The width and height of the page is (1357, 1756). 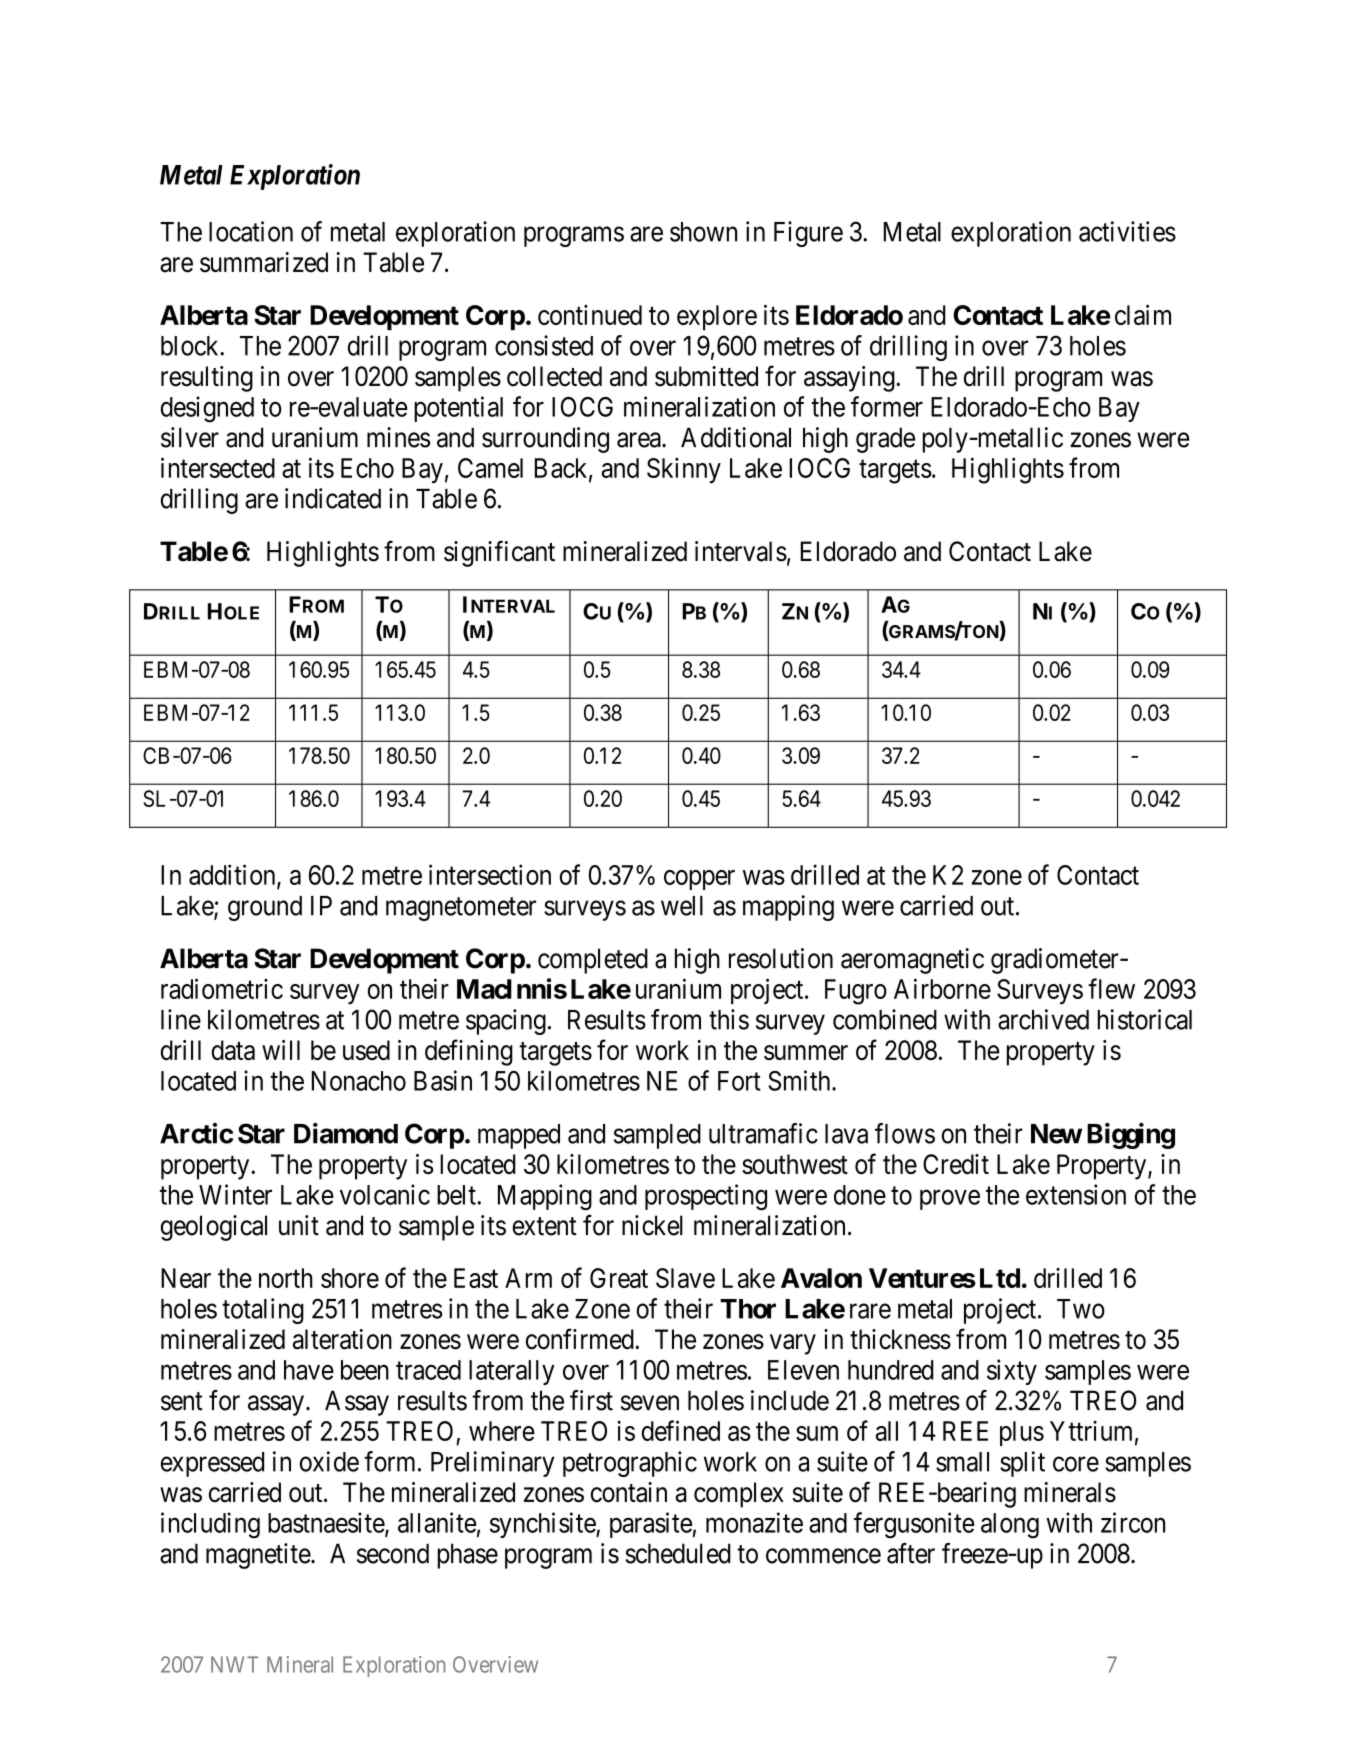 What do you see at coordinates (885, 440) in the page?
I see `grade` at bounding box center [885, 440].
